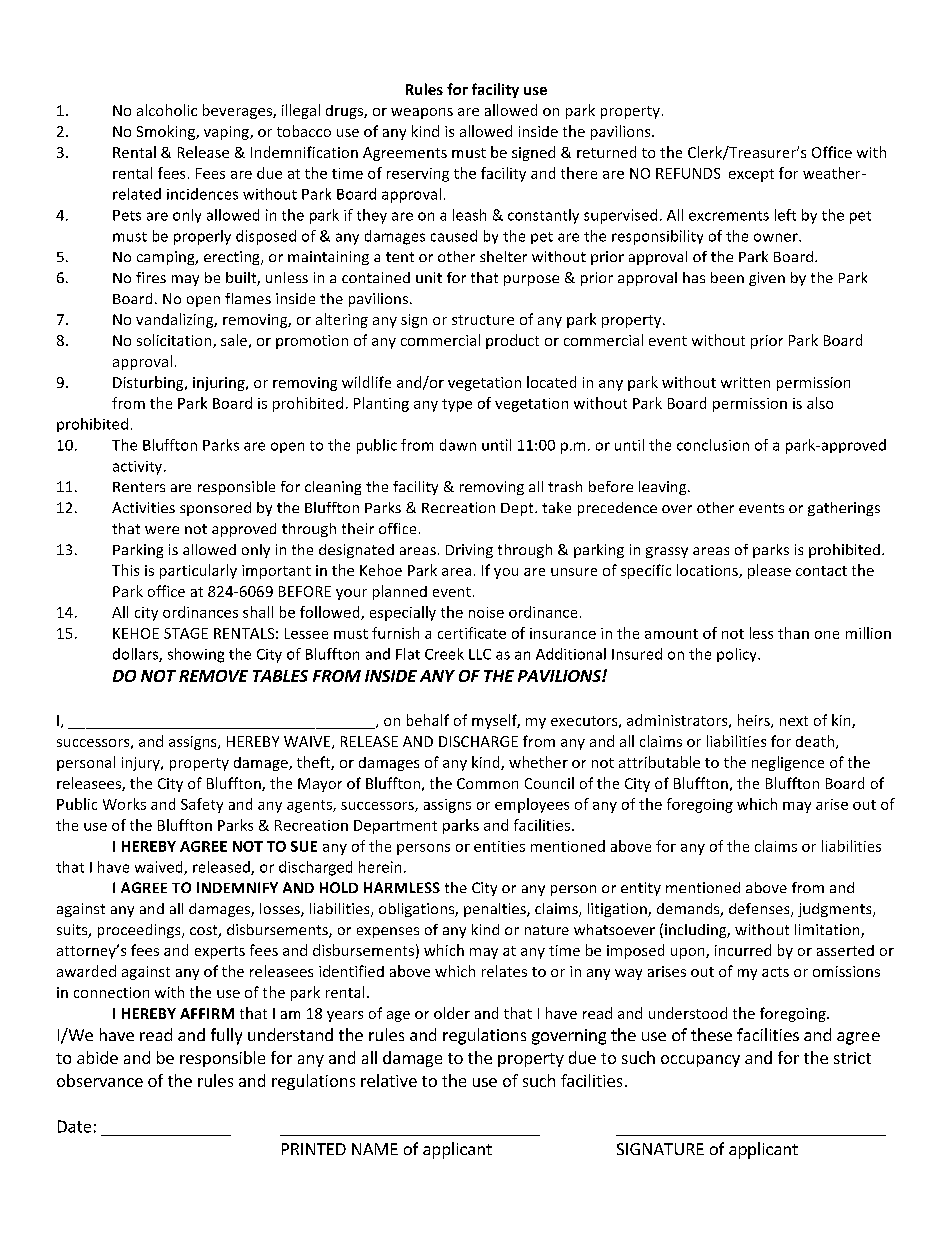 The height and width of the screenshot is (1233, 952). I want to click on defenses, so click(760, 910).
